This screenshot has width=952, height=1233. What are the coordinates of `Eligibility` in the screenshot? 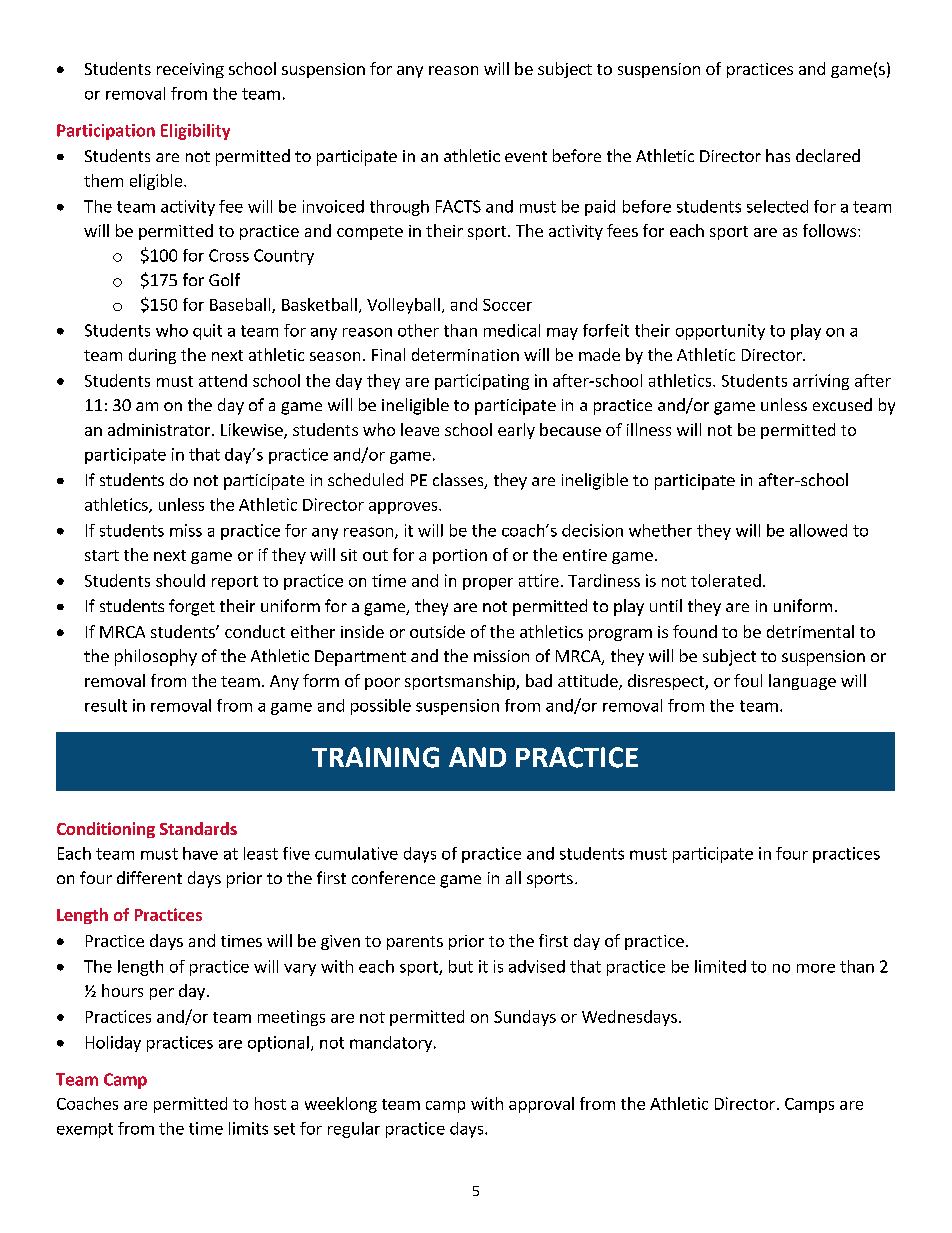 It's located at (195, 132).
